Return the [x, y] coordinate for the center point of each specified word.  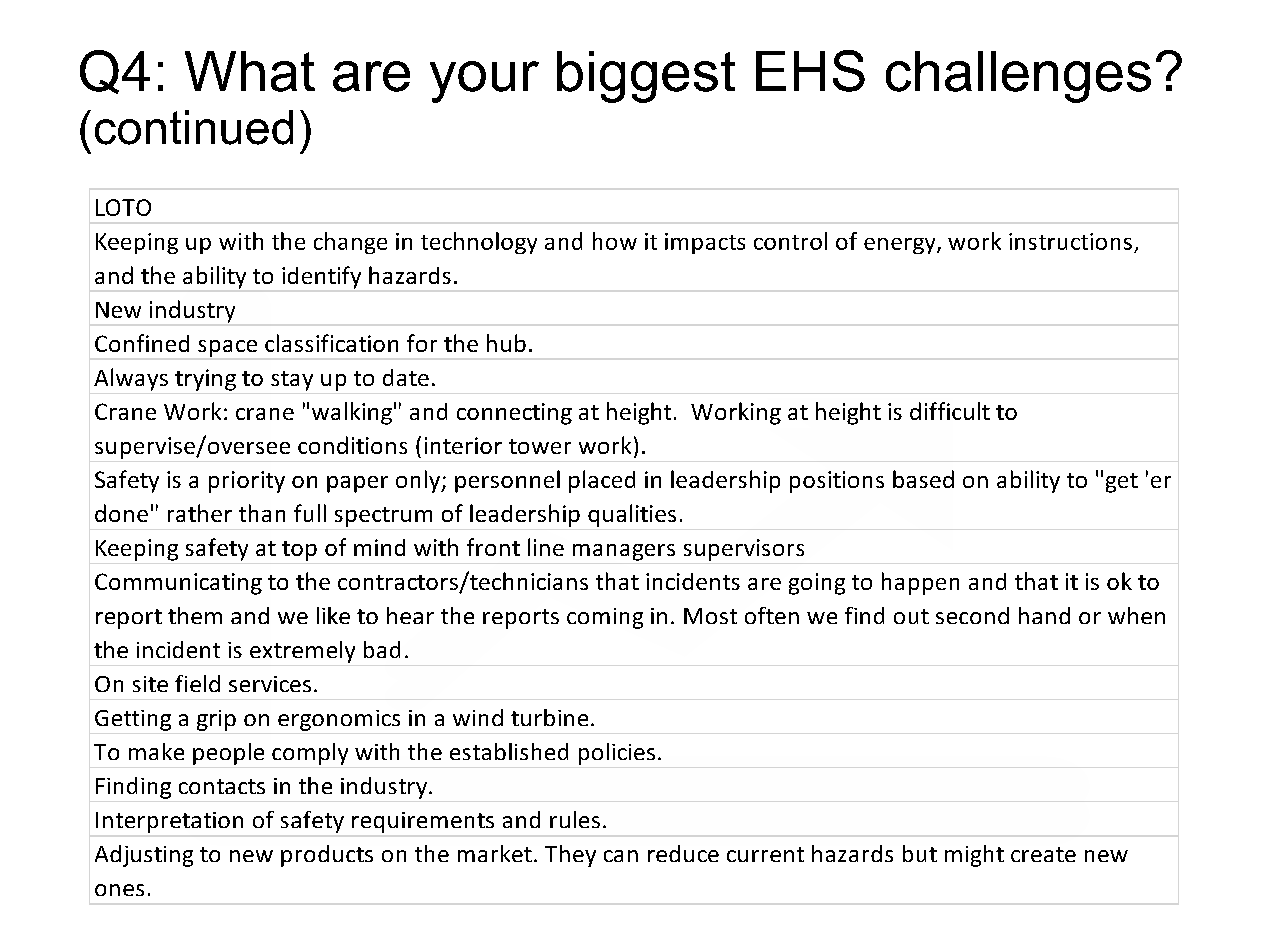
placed [602, 481]
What [250, 71]
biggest [646, 77]
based [923, 479]
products [327, 856]
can [621, 856]
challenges [1018, 77]
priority [247, 482]
